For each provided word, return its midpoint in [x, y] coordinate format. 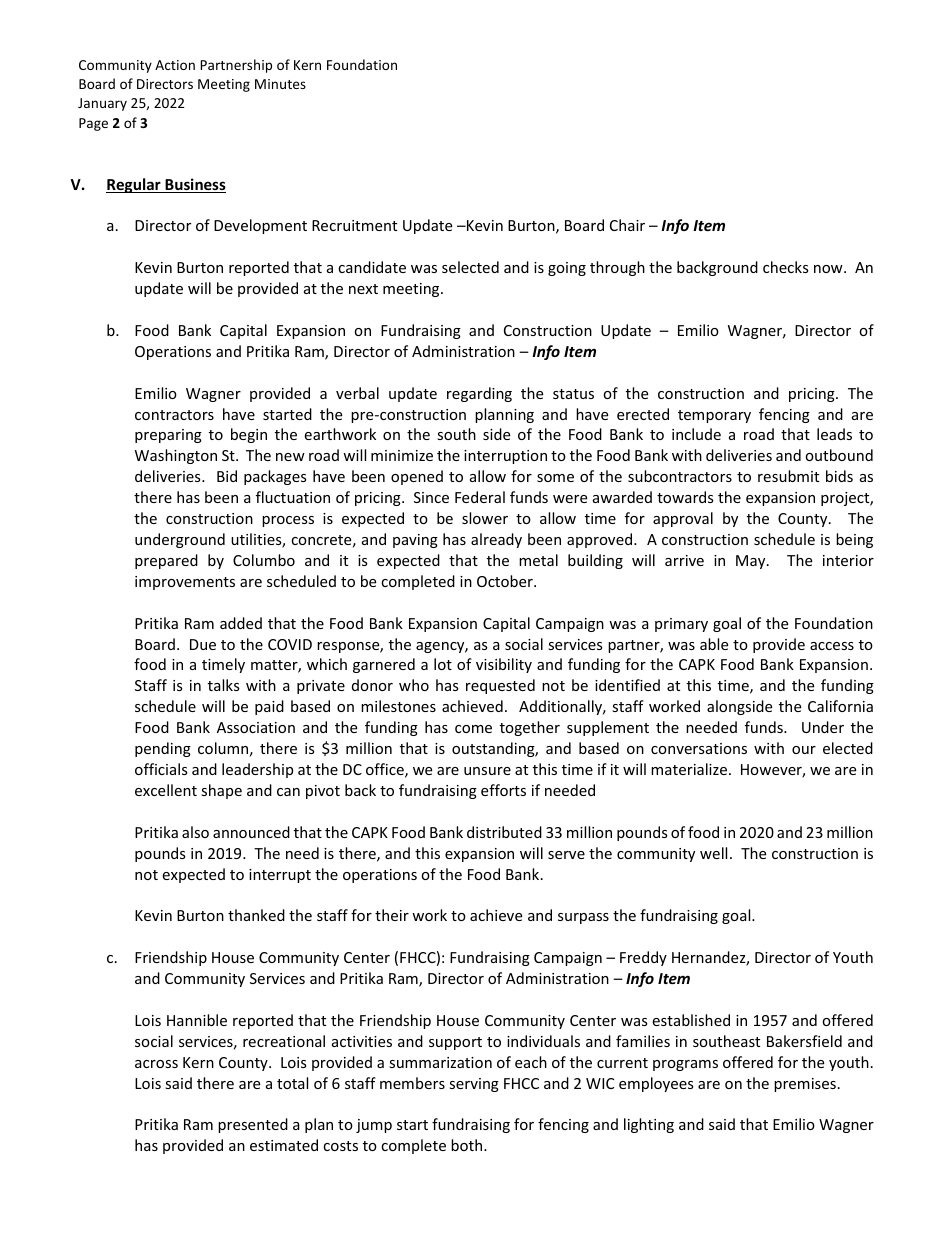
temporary [714, 416]
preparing [168, 436]
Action [175, 65]
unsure [487, 771]
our [804, 750]
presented [253, 1125]
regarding [479, 394]
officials [161, 769]
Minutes [280, 84]
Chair [627, 225]
